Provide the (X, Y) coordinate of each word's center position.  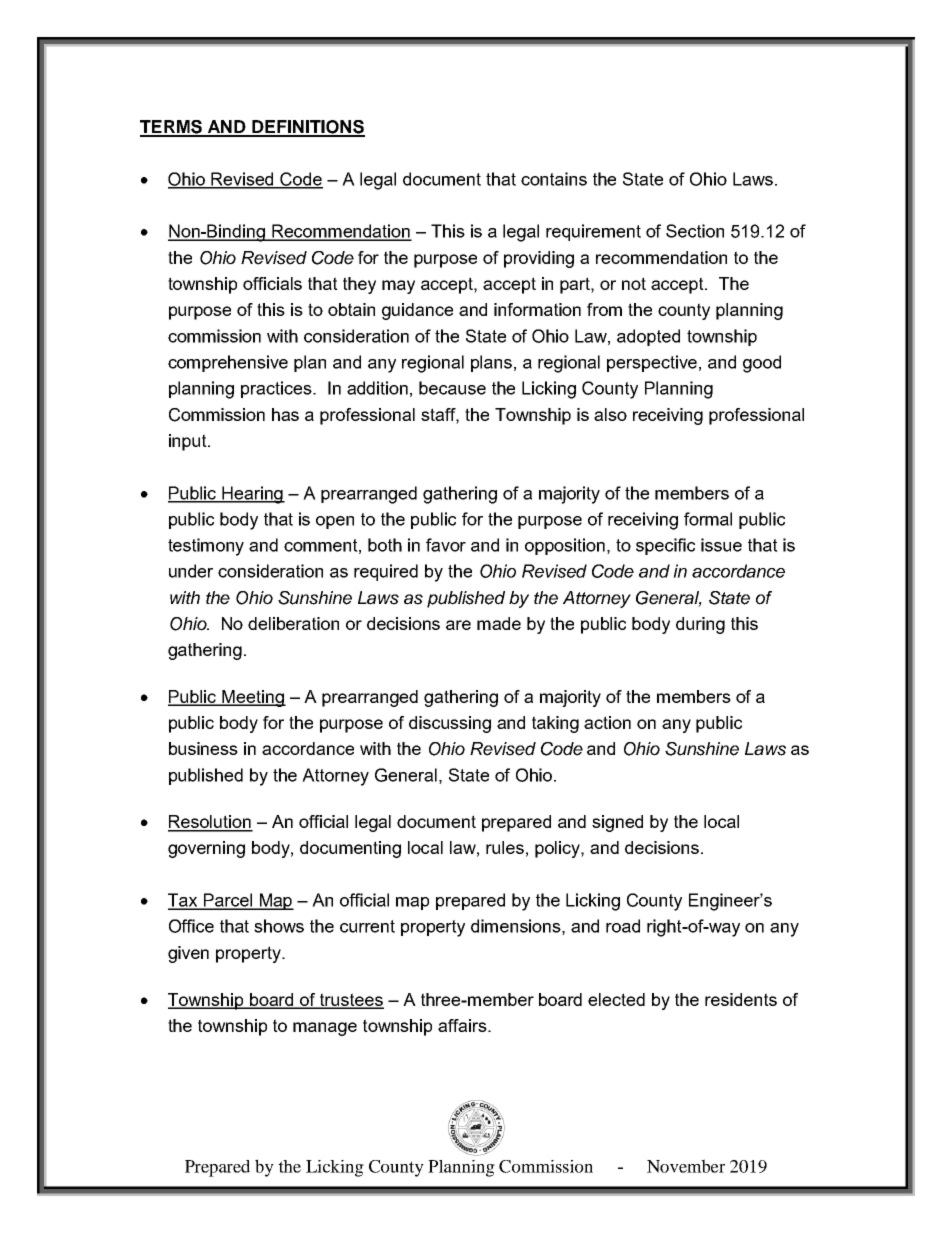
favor (446, 545)
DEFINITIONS (307, 128)
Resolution (210, 823)
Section (695, 231)
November (686, 1166)
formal (708, 519)
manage (325, 1029)
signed (617, 823)
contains (554, 179)
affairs (463, 1025)
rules (505, 847)
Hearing (253, 495)
